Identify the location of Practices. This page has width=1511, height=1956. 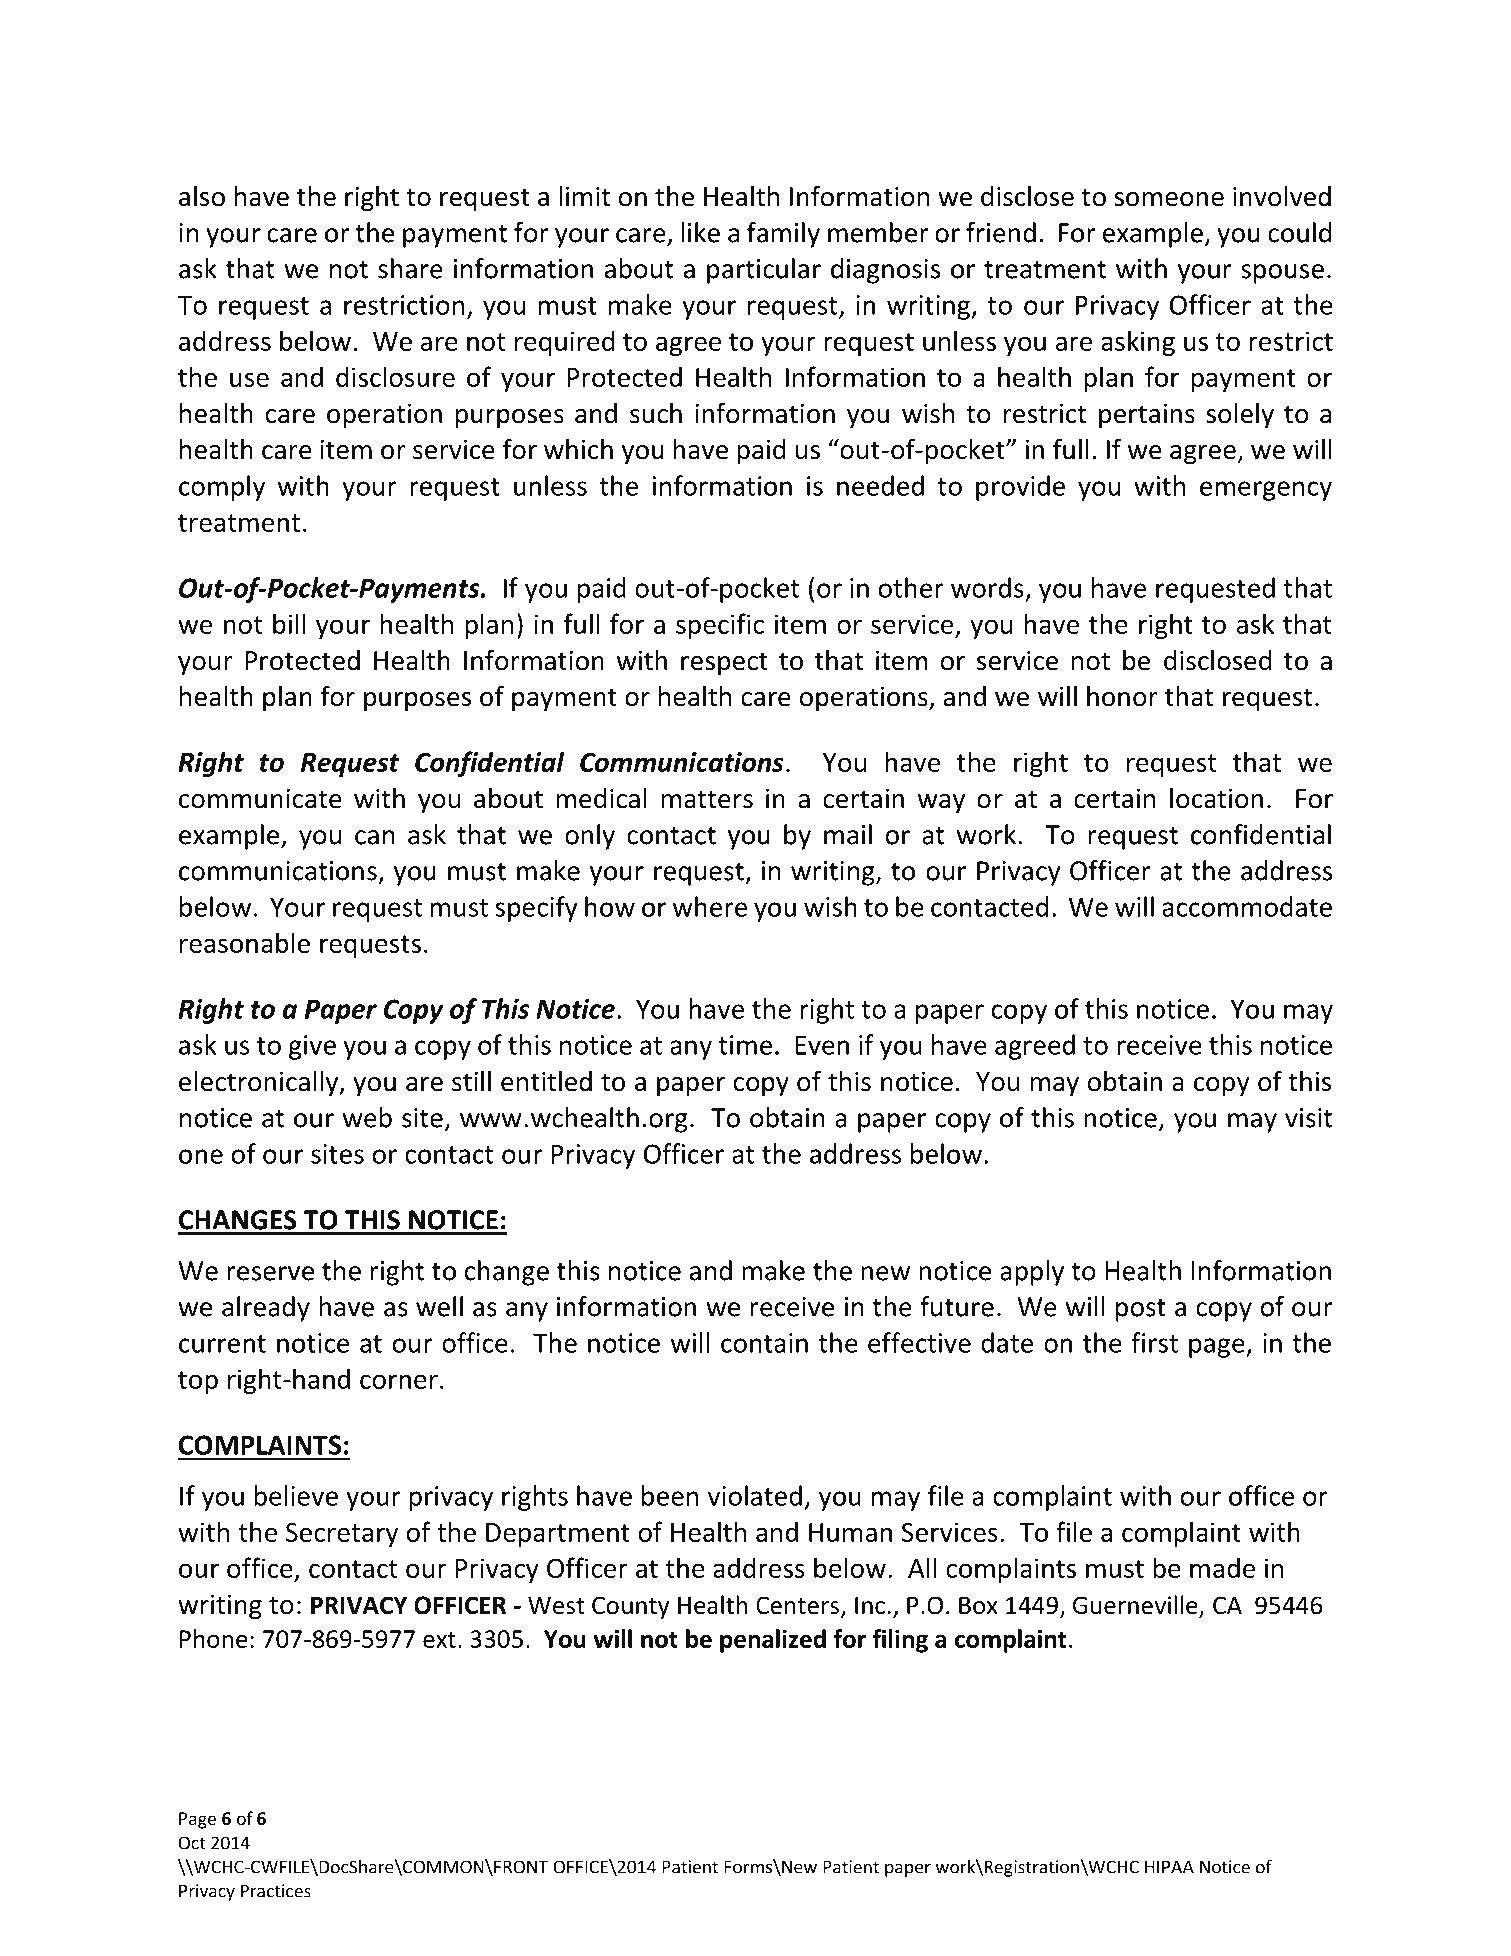
(276, 1891).
